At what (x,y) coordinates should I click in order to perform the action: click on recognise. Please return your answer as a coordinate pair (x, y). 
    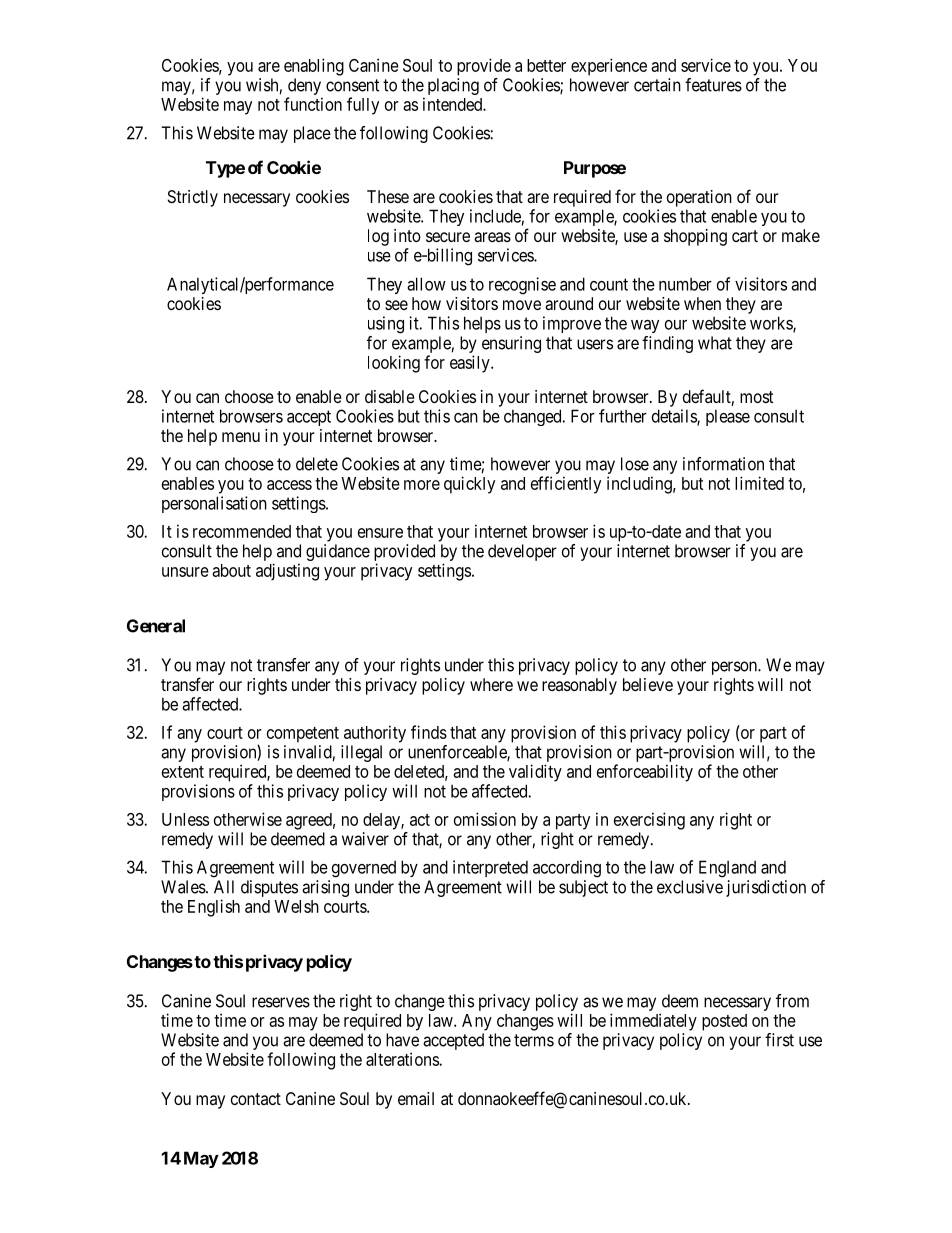
    Looking at the image, I should click on (522, 286).
